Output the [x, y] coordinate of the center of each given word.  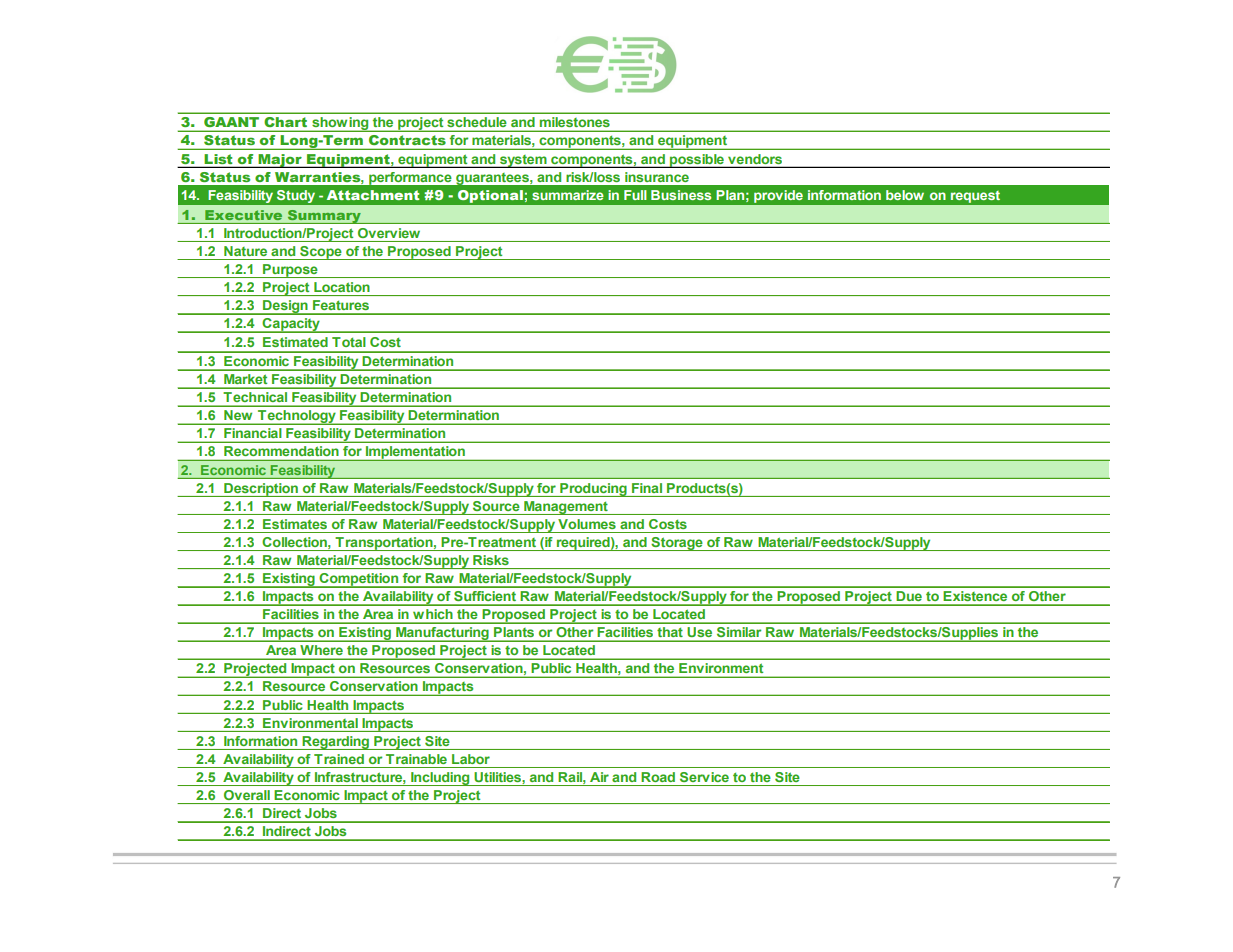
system [523, 161]
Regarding [336, 743]
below [905, 195]
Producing [593, 490]
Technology [297, 417]
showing [340, 124]
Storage [677, 544]
